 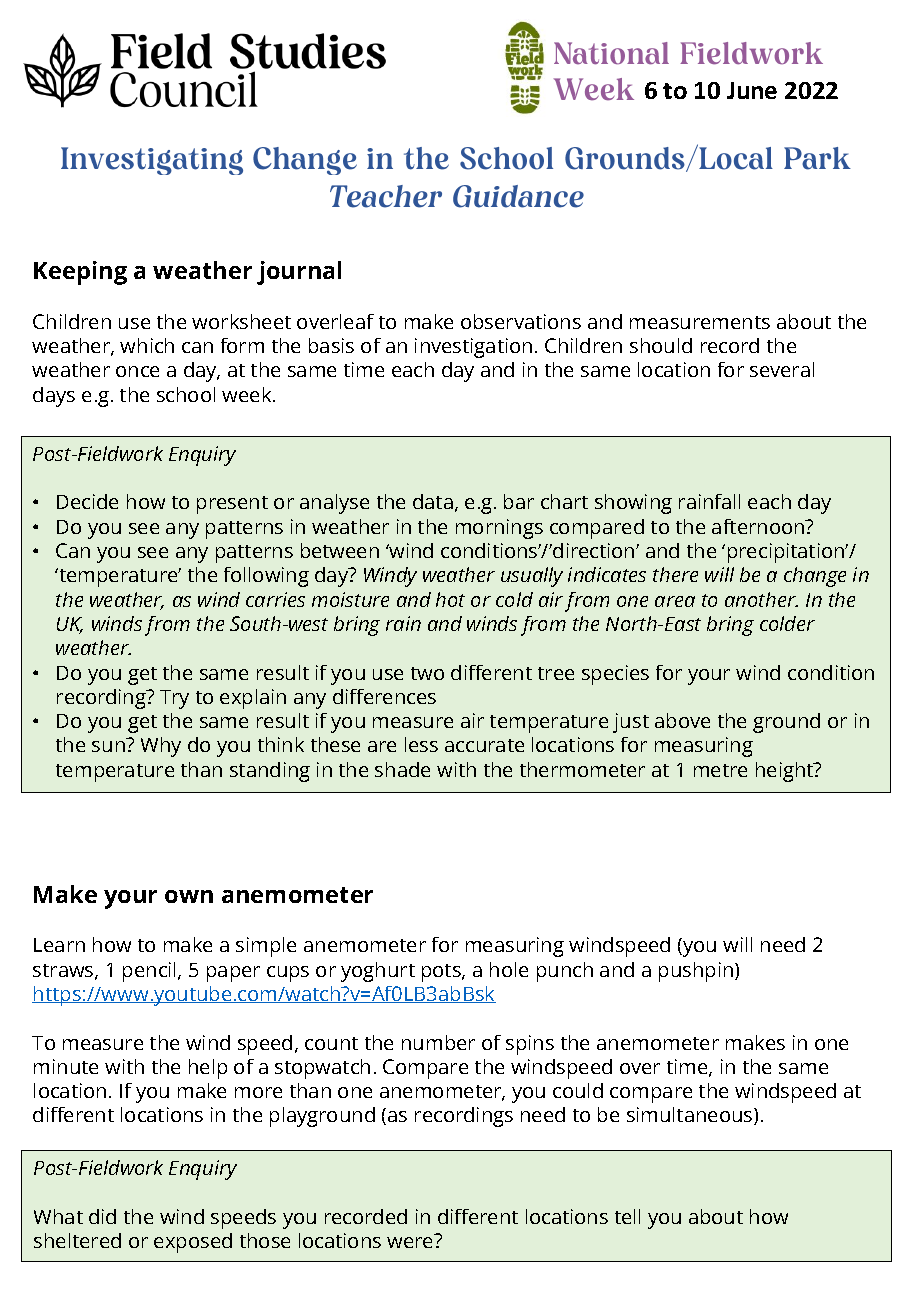 What do you see at coordinates (299, 273) in the document?
I see `journal` at bounding box center [299, 273].
